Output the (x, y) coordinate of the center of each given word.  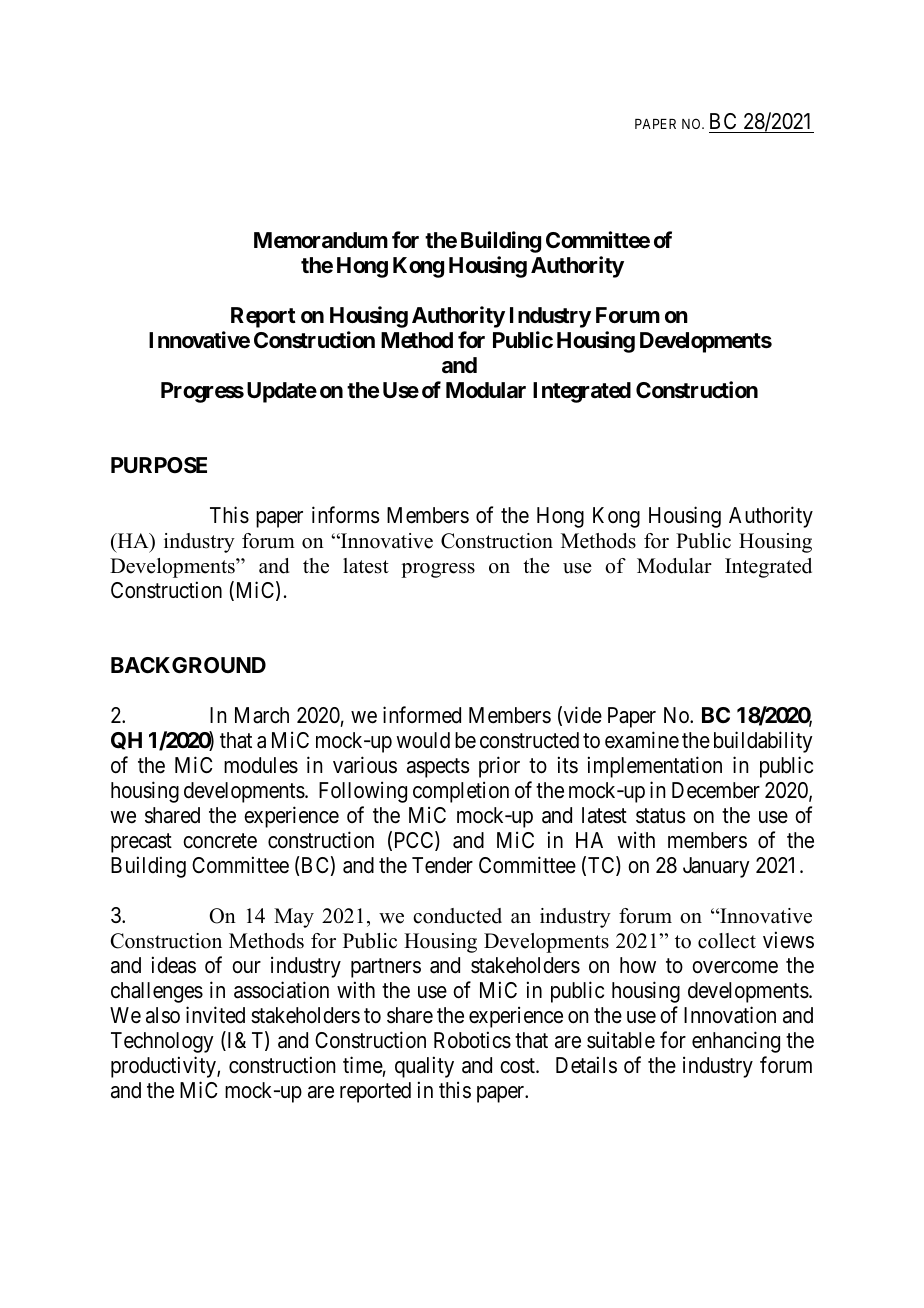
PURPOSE (159, 465)
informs (346, 515)
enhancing (736, 1042)
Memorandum (321, 240)
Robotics (472, 1040)
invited (215, 1014)
